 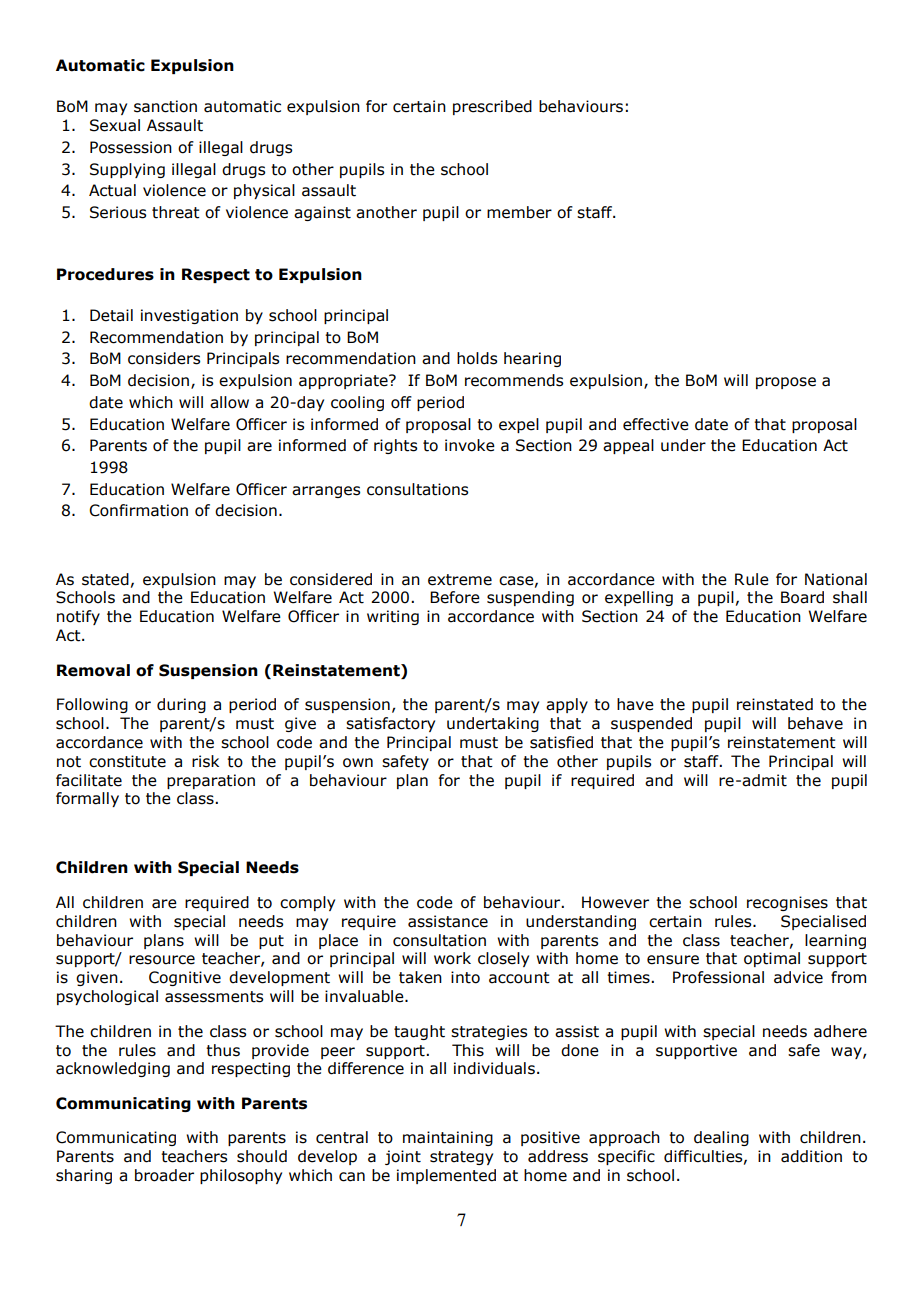 What do you see at coordinates (492, 107) in the screenshot?
I see `prescribed` at bounding box center [492, 107].
